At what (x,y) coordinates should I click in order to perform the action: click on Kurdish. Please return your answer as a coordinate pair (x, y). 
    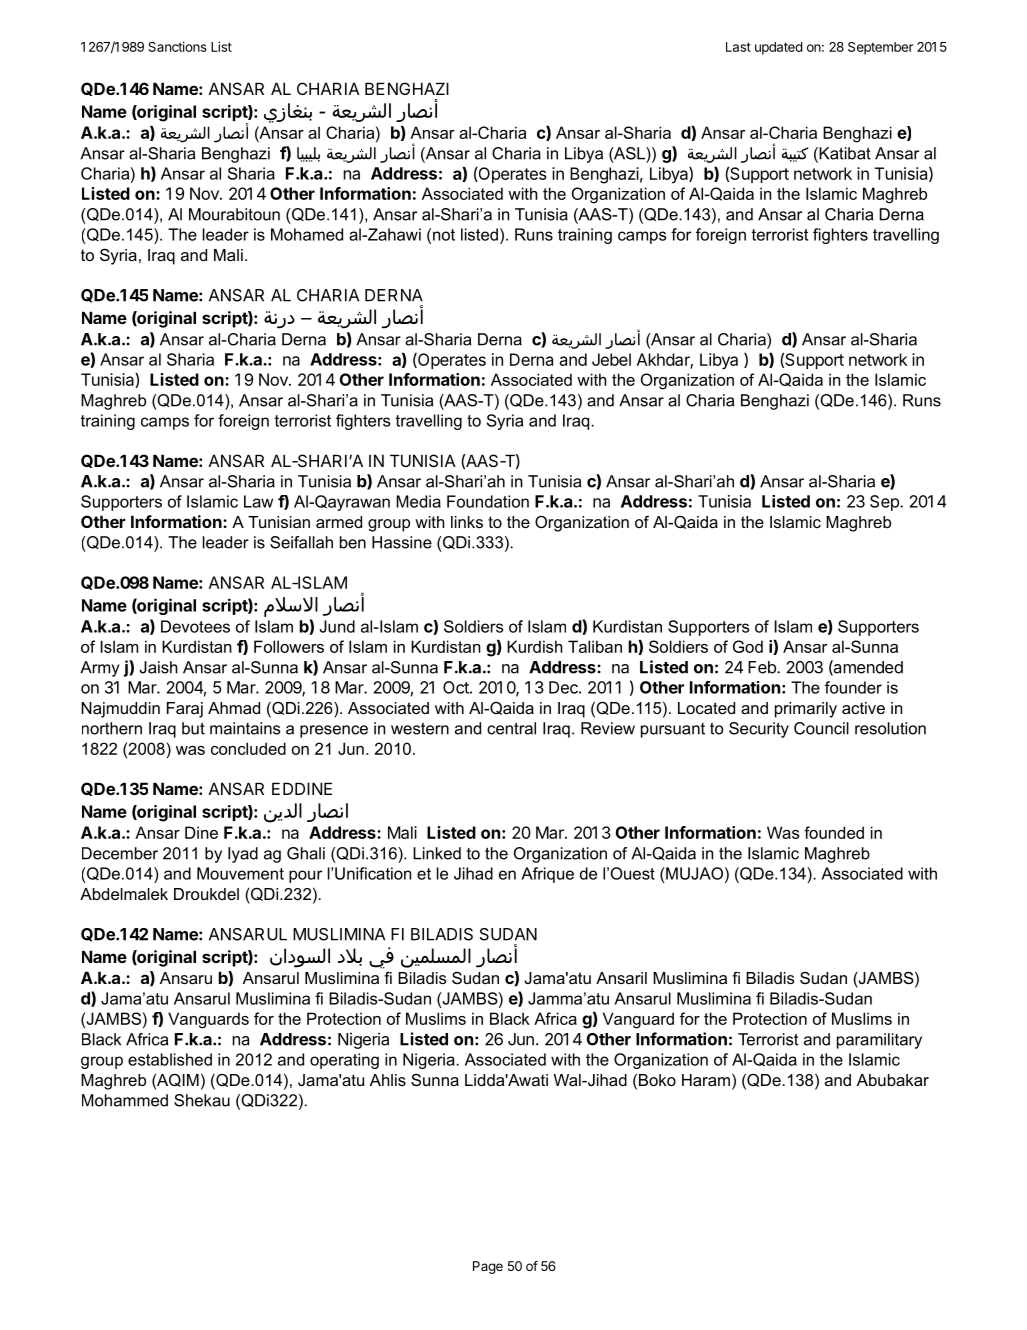
    Looking at the image, I should click on (535, 646).
